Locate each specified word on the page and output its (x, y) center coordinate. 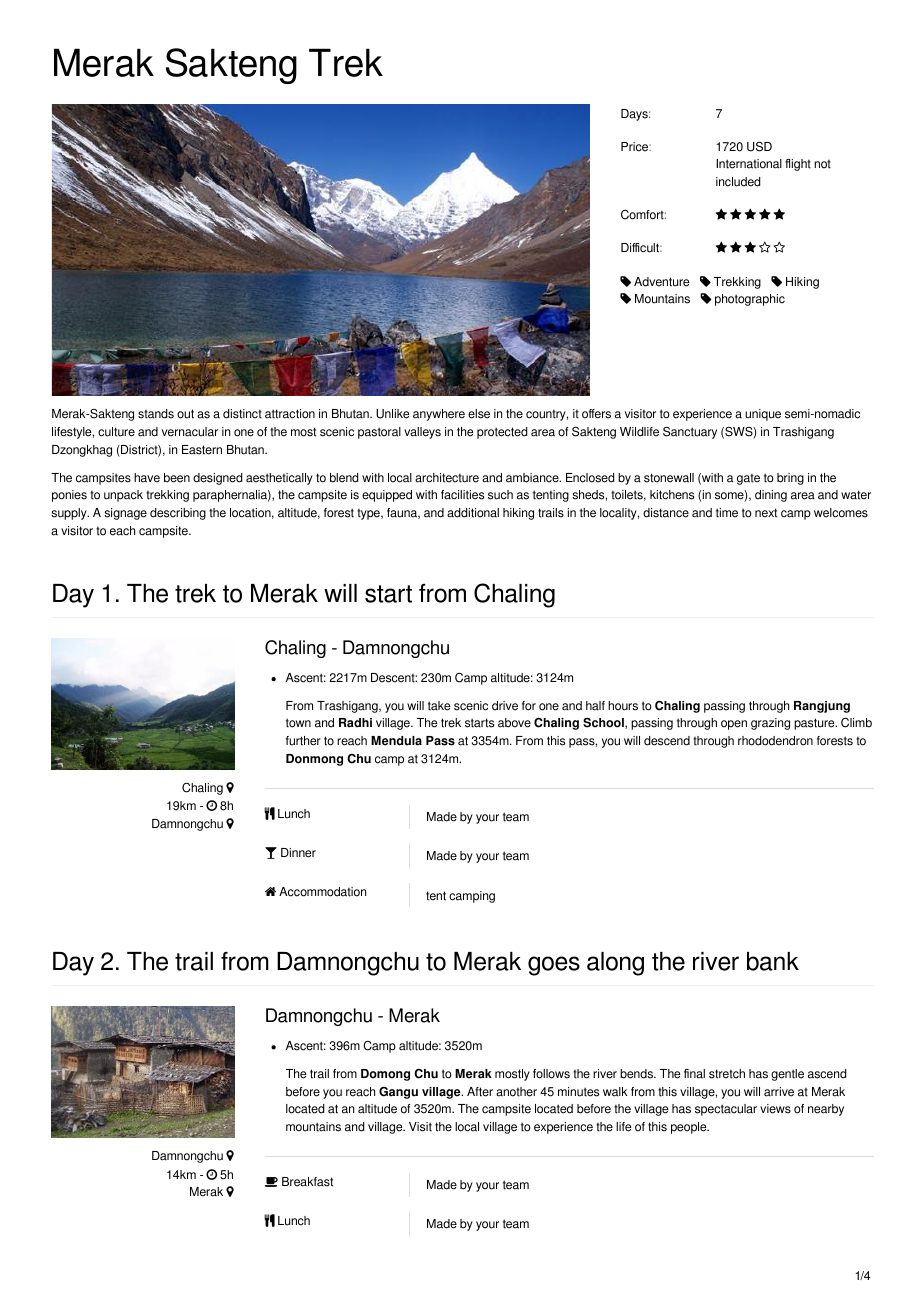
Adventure (661, 282)
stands (156, 414)
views (775, 1109)
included (738, 182)
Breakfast (307, 1182)
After (480, 1092)
